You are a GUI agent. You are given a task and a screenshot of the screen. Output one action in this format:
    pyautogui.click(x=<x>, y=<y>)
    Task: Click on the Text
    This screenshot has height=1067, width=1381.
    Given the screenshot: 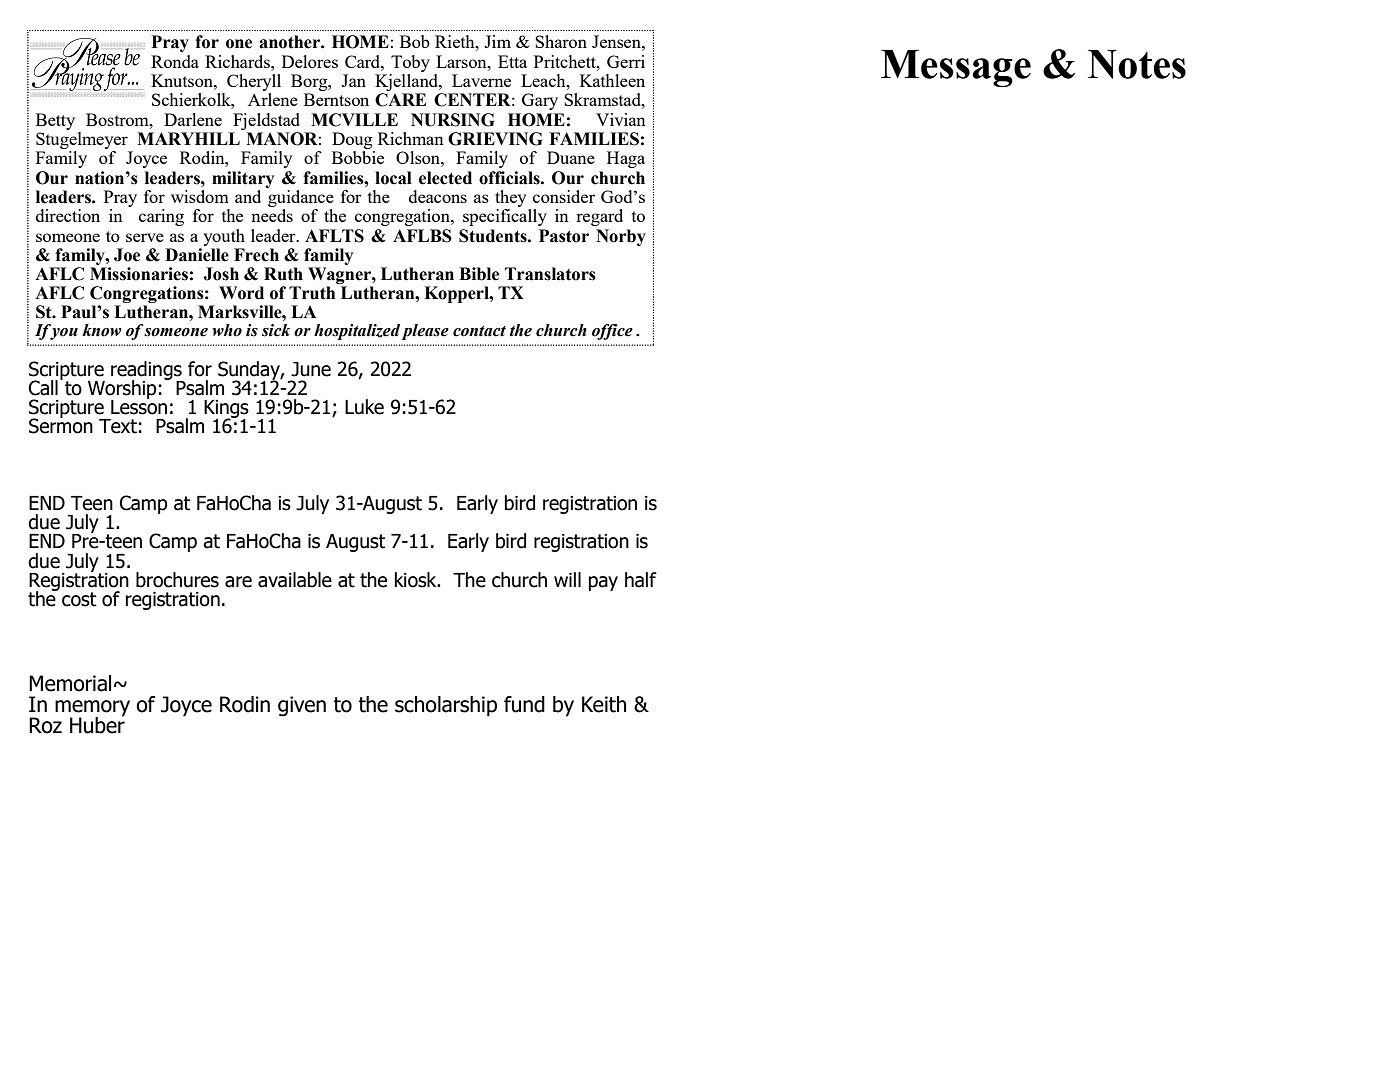 What is the action you would take?
    pyautogui.click(x=118, y=426)
